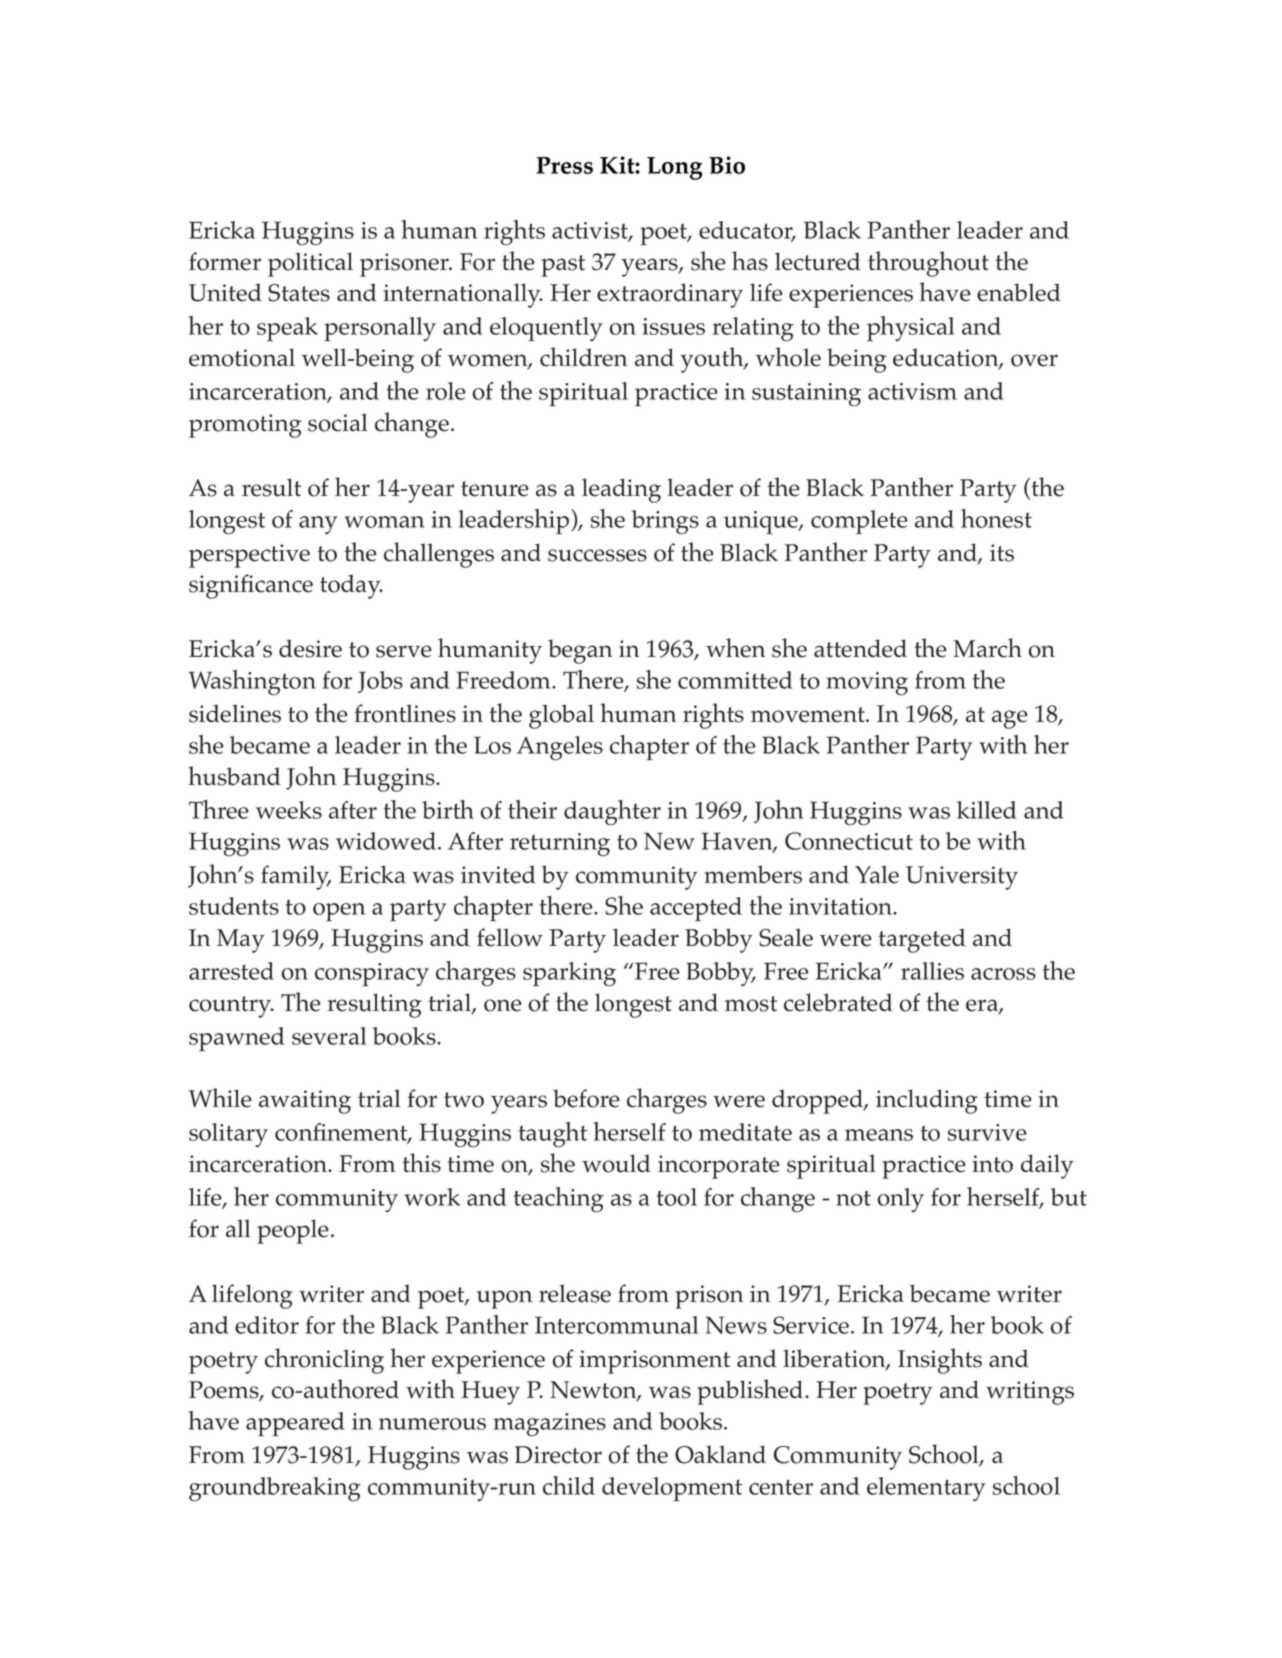 The image size is (1282, 1658). I want to click on weeks, so click(289, 810).
